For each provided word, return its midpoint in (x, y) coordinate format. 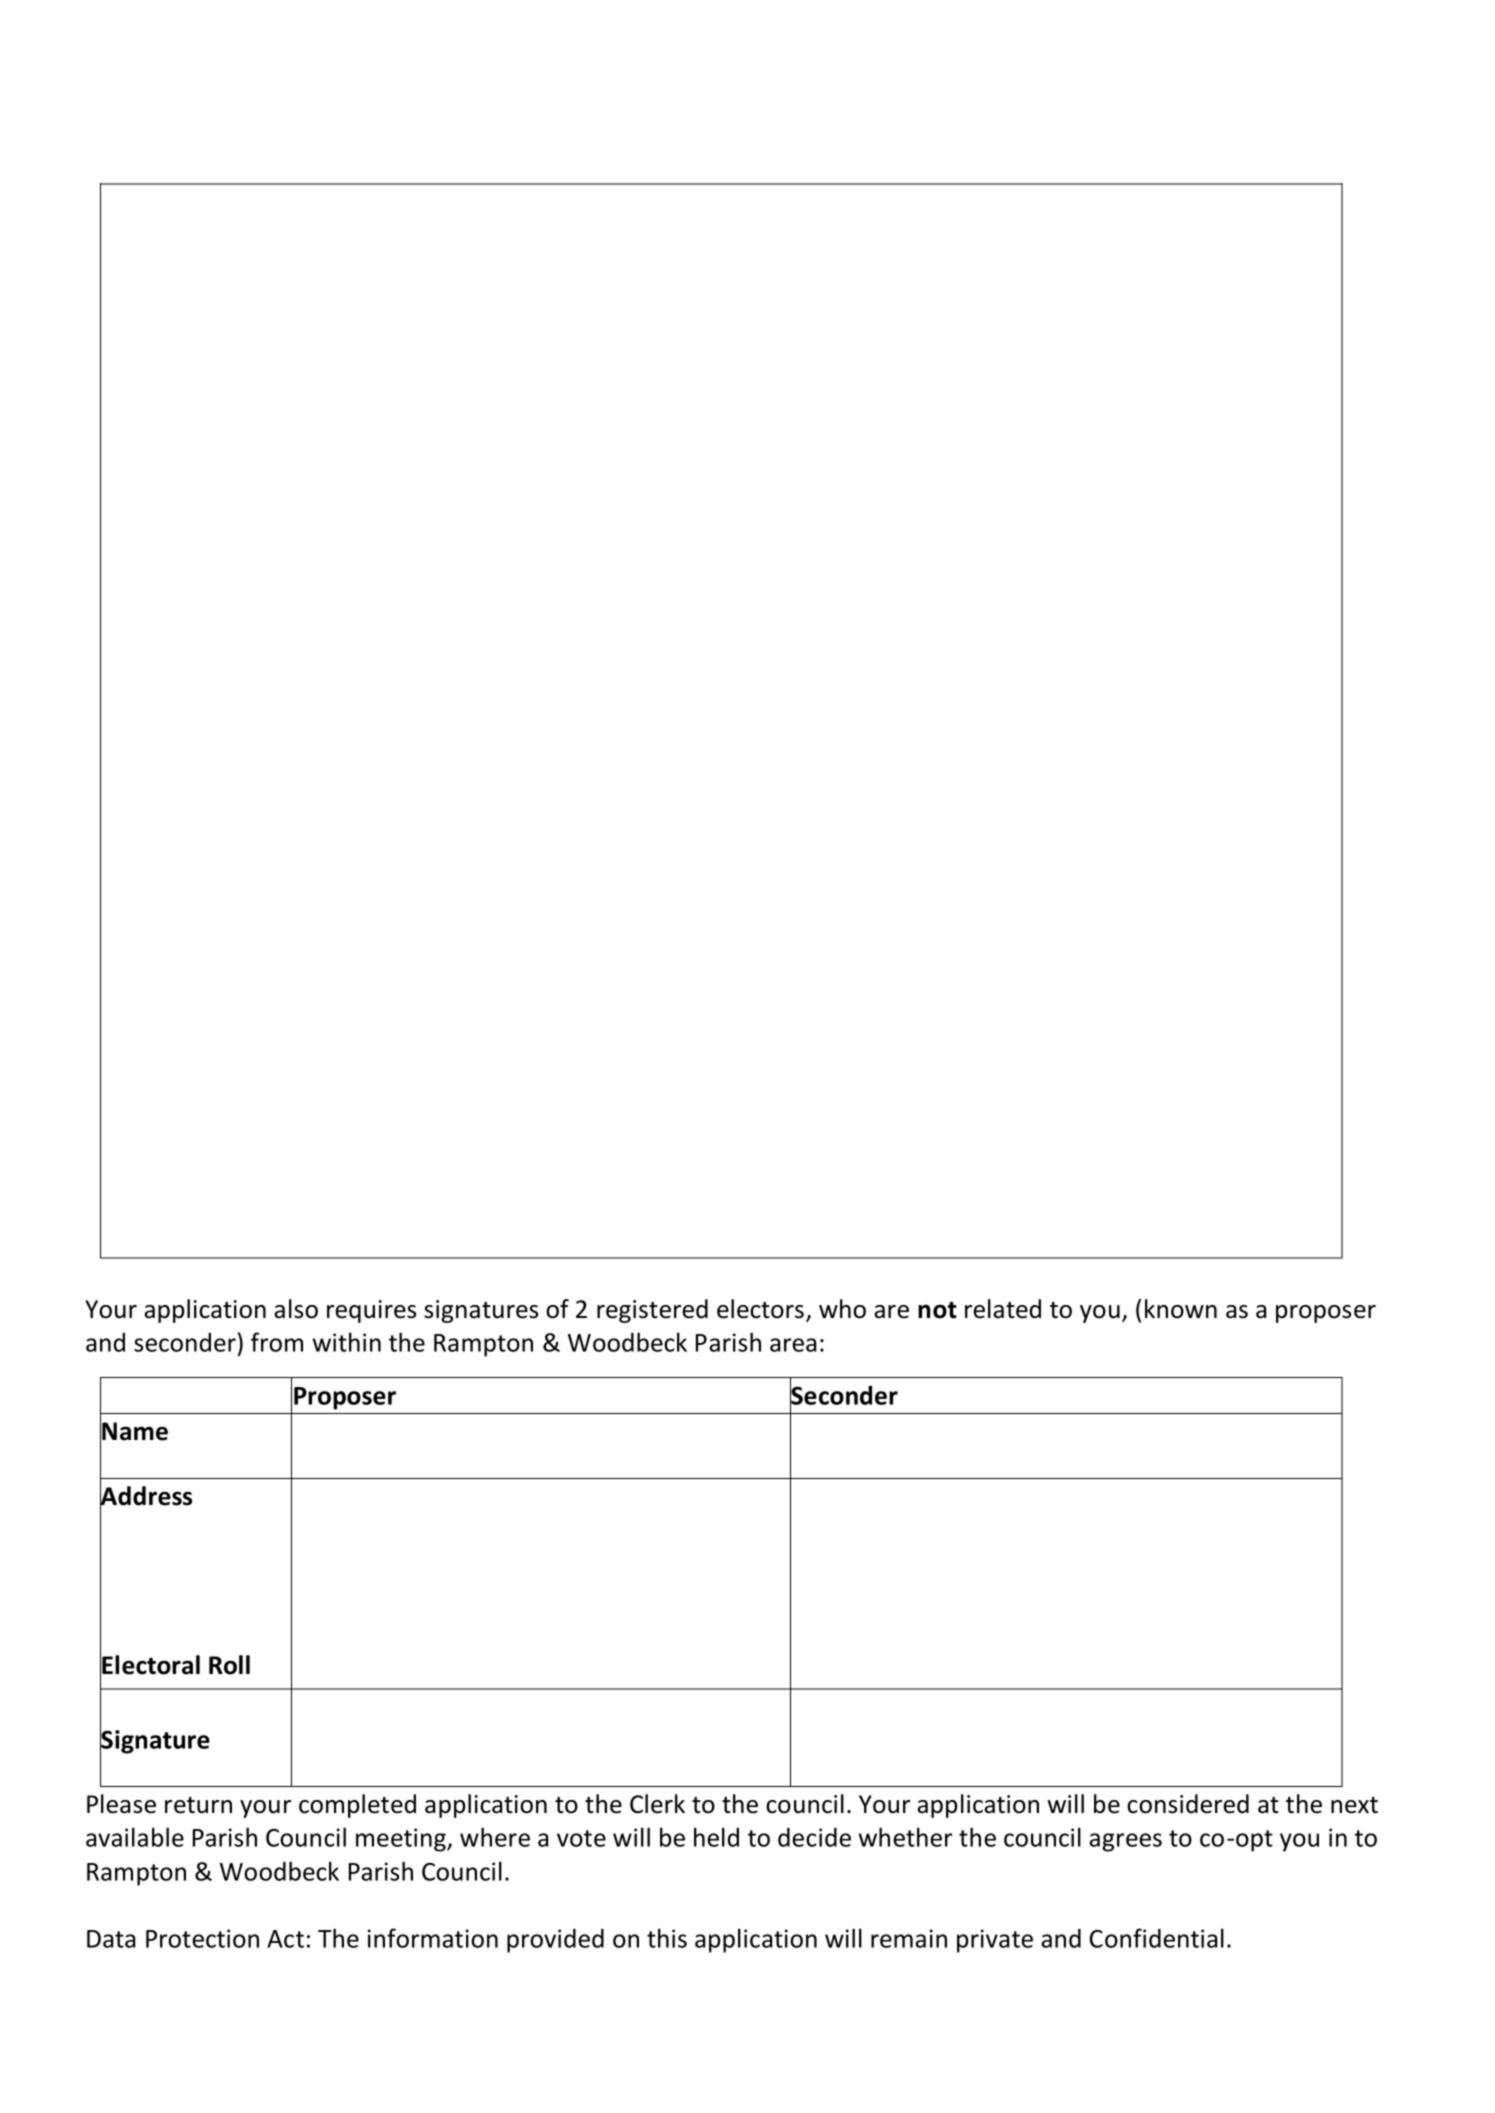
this (667, 1938)
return (198, 1805)
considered (1188, 1804)
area (793, 1345)
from (277, 1342)
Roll (229, 1665)
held (716, 1837)
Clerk (657, 1804)
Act (285, 1939)
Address (146, 1496)
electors (762, 1310)
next (1354, 1805)
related (1003, 1309)
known (1181, 1309)
